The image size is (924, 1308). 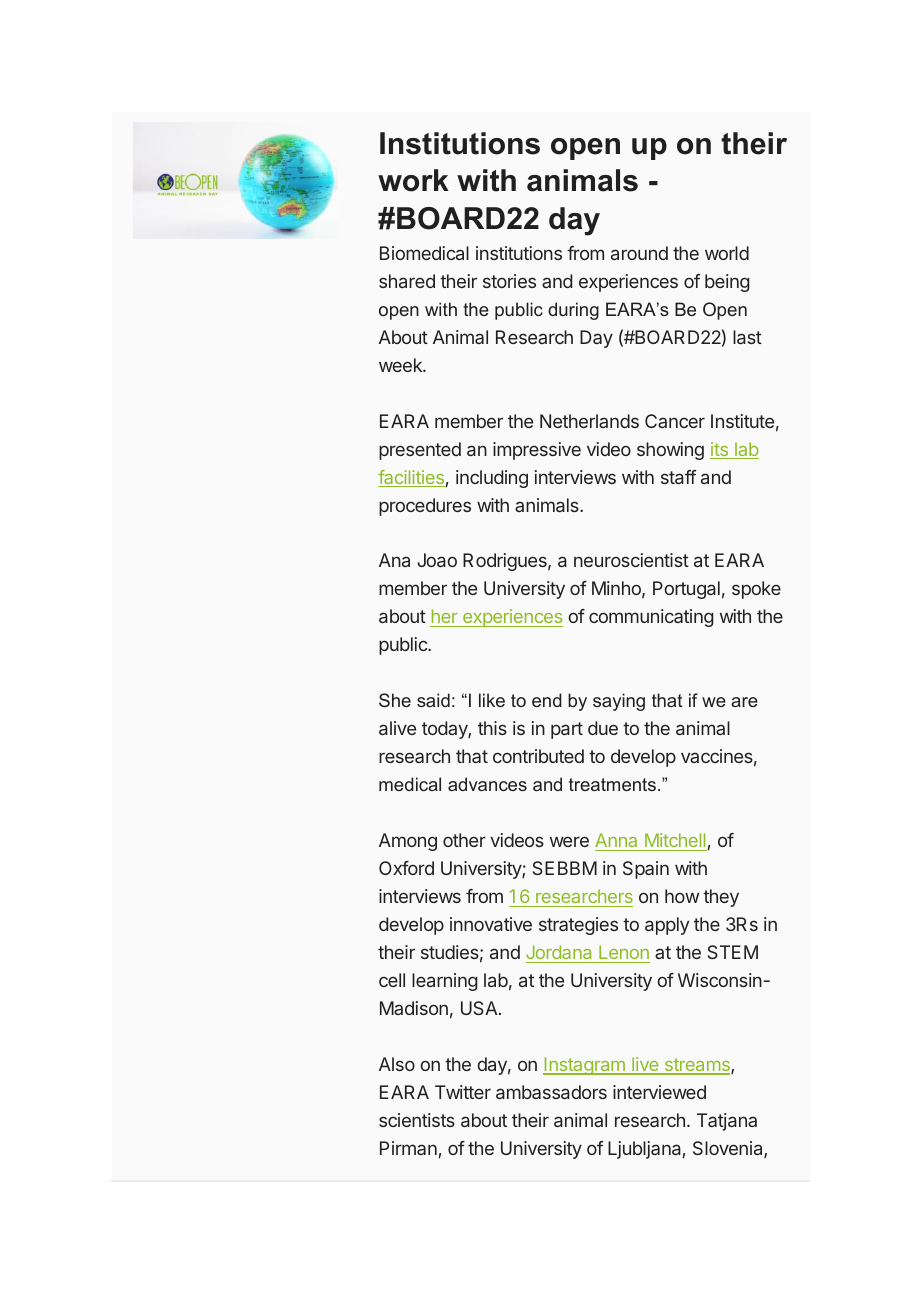 I want to click on presented, so click(x=420, y=451).
